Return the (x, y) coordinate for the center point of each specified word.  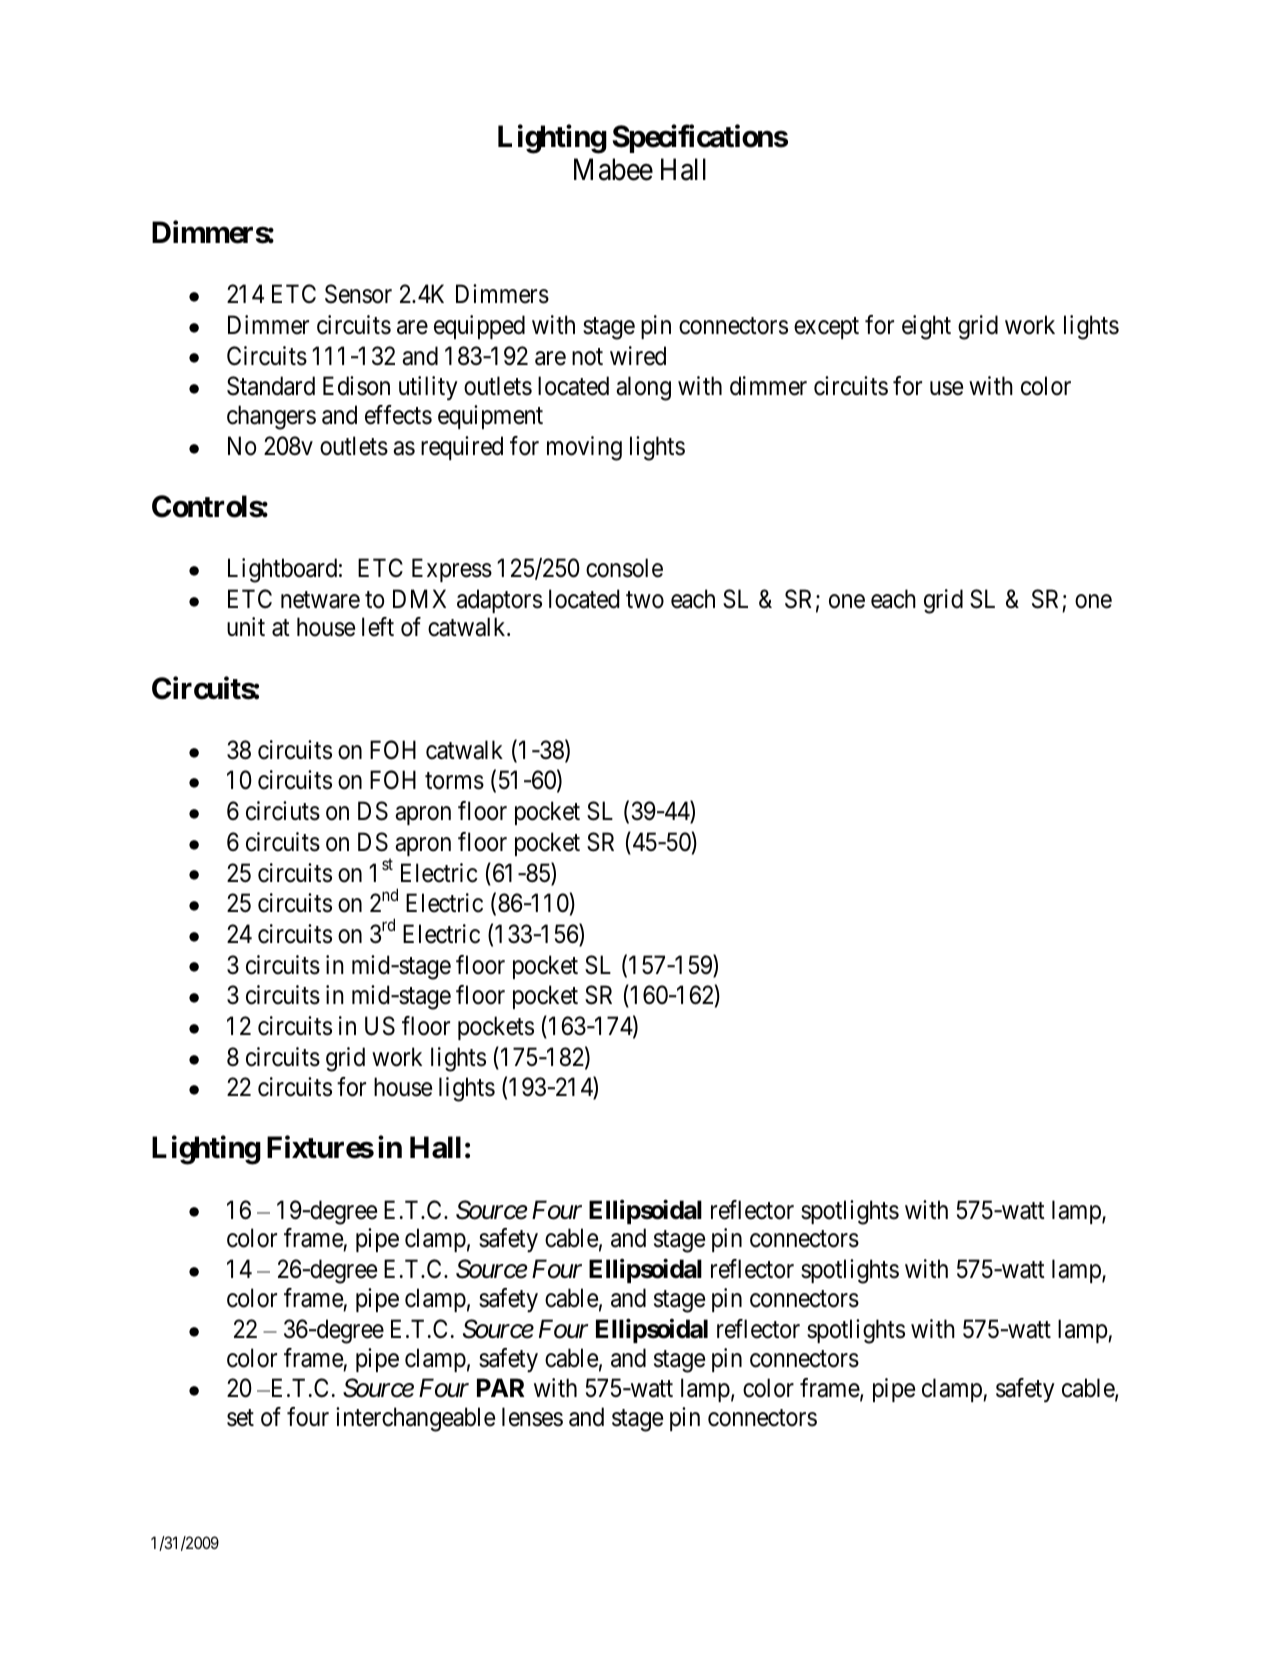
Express (452, 570)
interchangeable (415, 1419)
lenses (532, 1417)
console (624, 568)
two (645, 600)
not (587, 357)
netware (320, 600)
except (826, 328)
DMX (419, 598)
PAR (501, 1387)
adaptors (499, 601)
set (240, 1418)
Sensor (358, 294)
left (378, 627)
